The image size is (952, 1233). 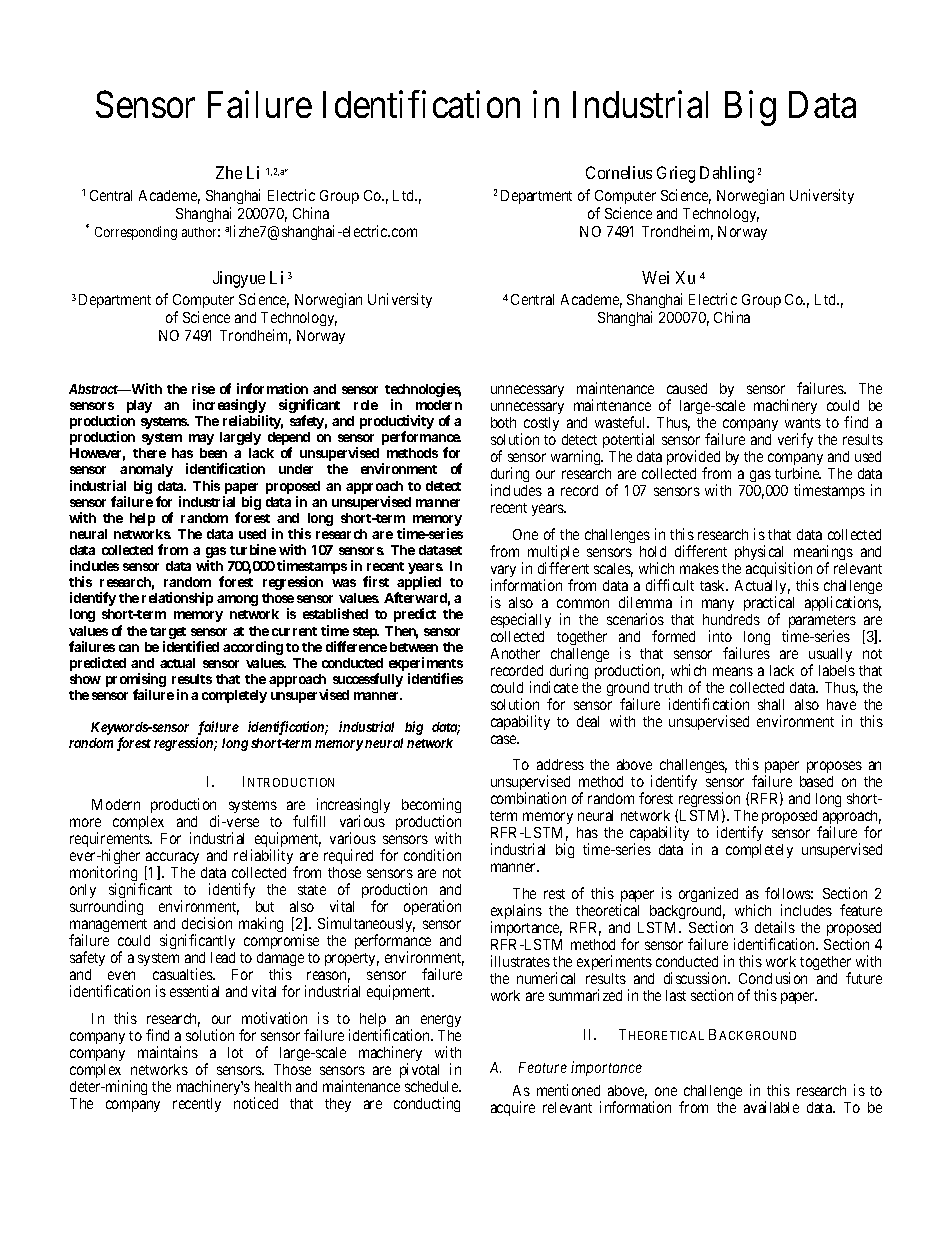 I want to click on schedule, so click(x=432, y=1086).
